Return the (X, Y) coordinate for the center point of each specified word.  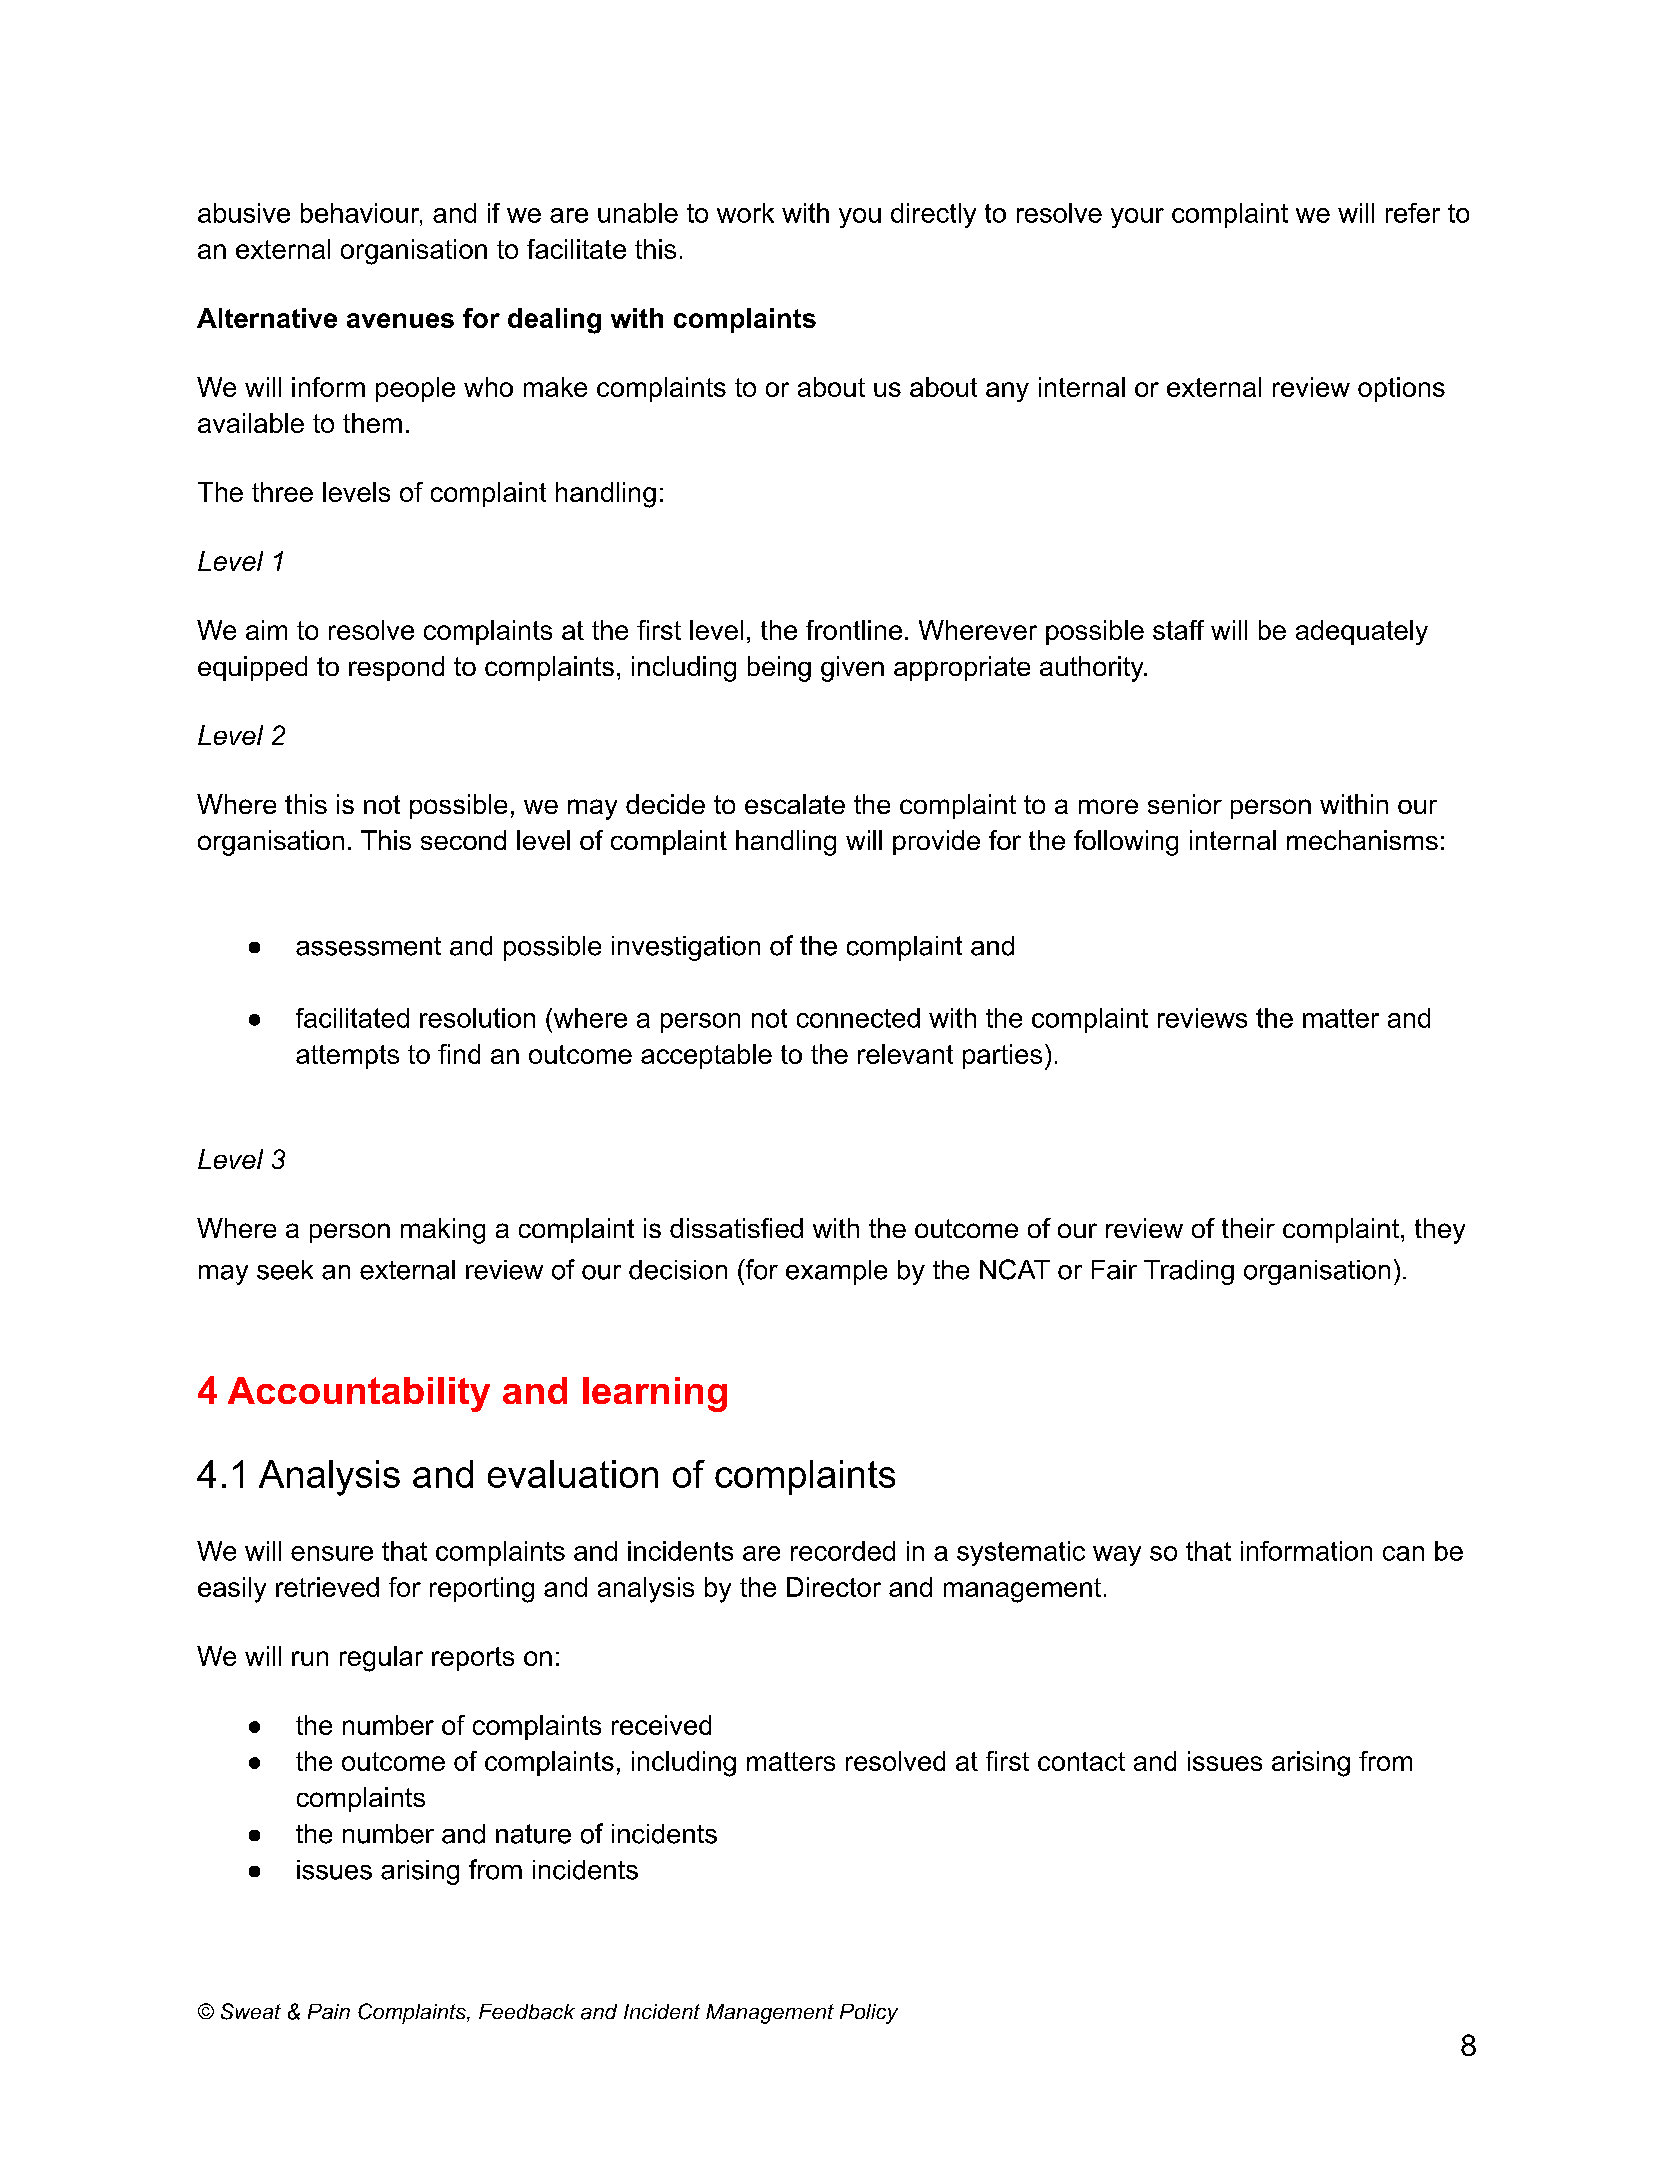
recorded (843, 1551)
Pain (329, 2011)
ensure (332, 1553)
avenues (400, 320)
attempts (347, 1057)
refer (1413, 213)
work (745, 213)
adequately (1362, 632)
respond (396, 668)
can (1403, 1553)
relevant (905, 1054)
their (1248, 1228)
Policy (869, 2014)
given (852, 669)
